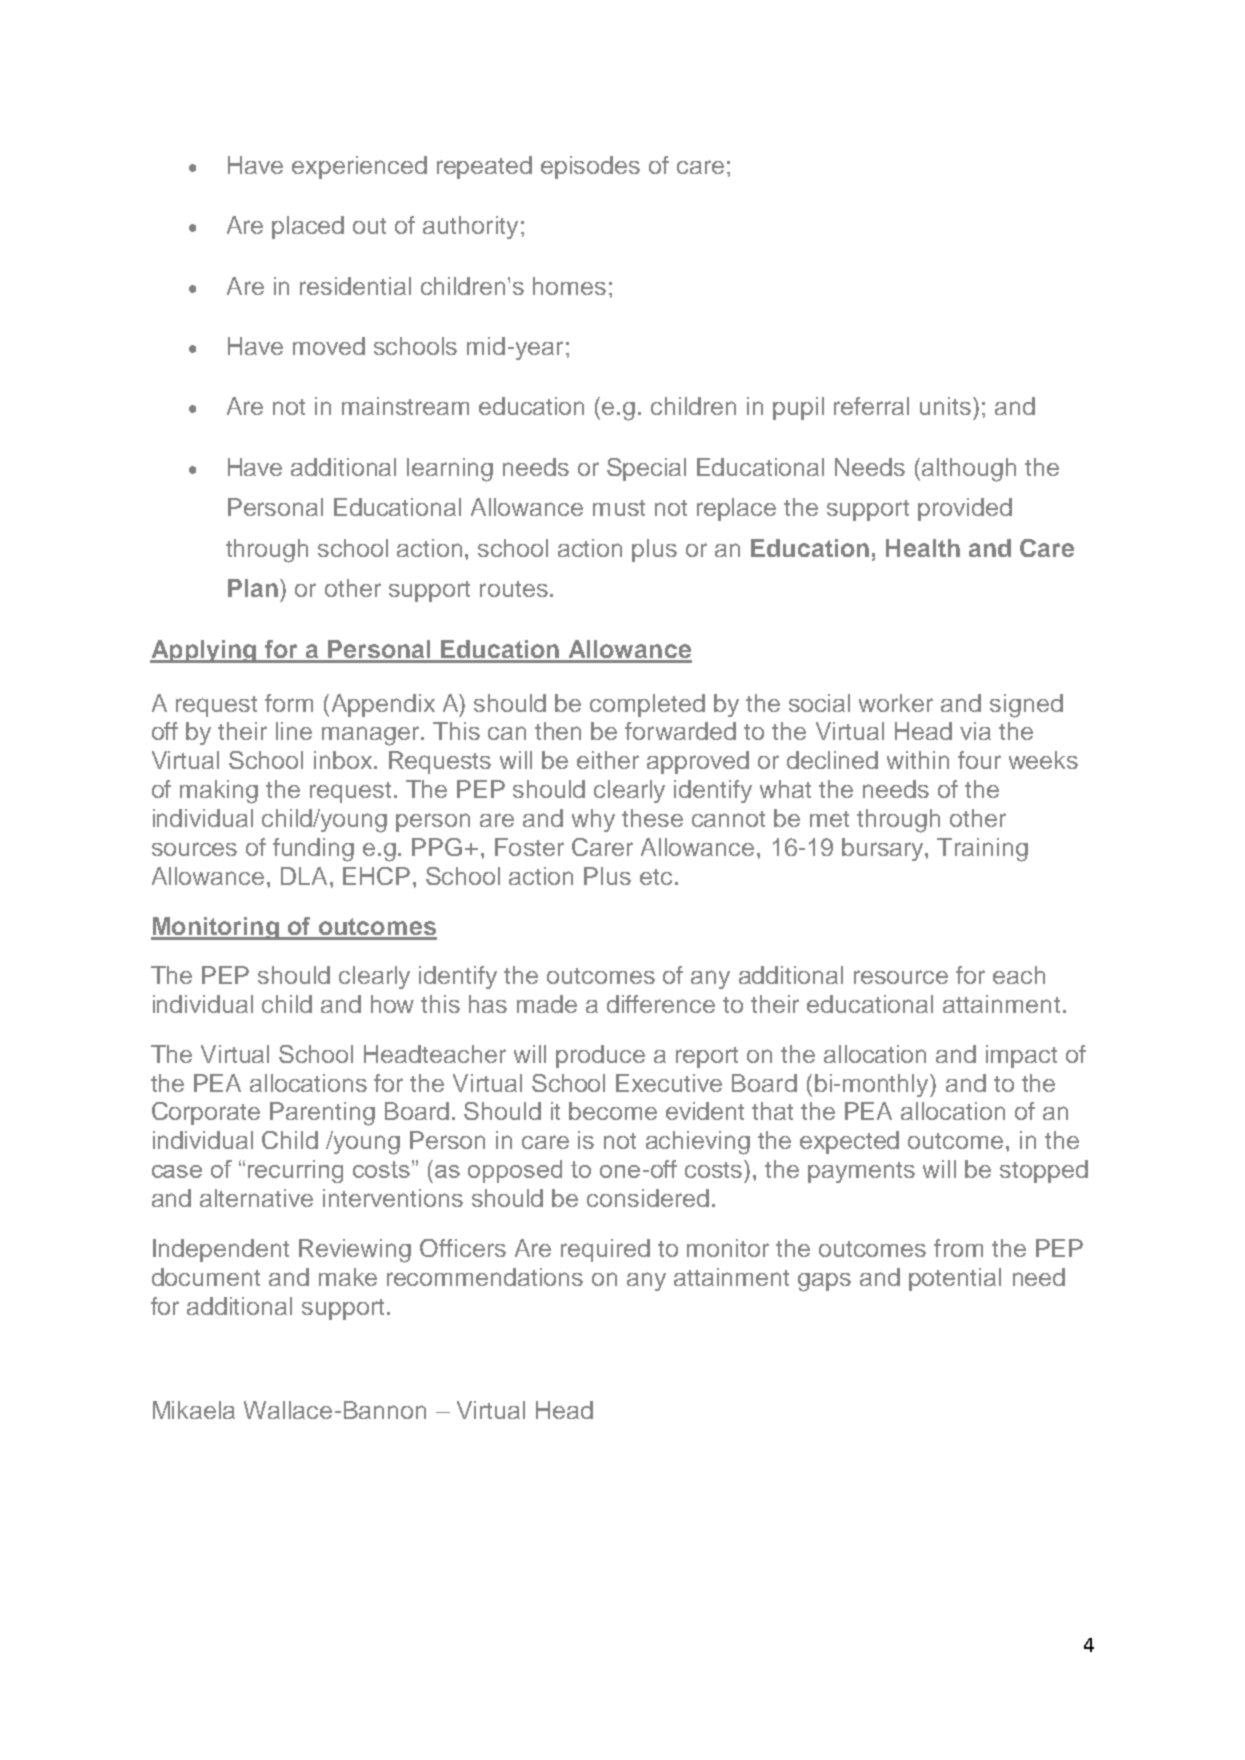  Describe the element at coordinates (619, 508) in the screenshot. I see `must` at that location.
